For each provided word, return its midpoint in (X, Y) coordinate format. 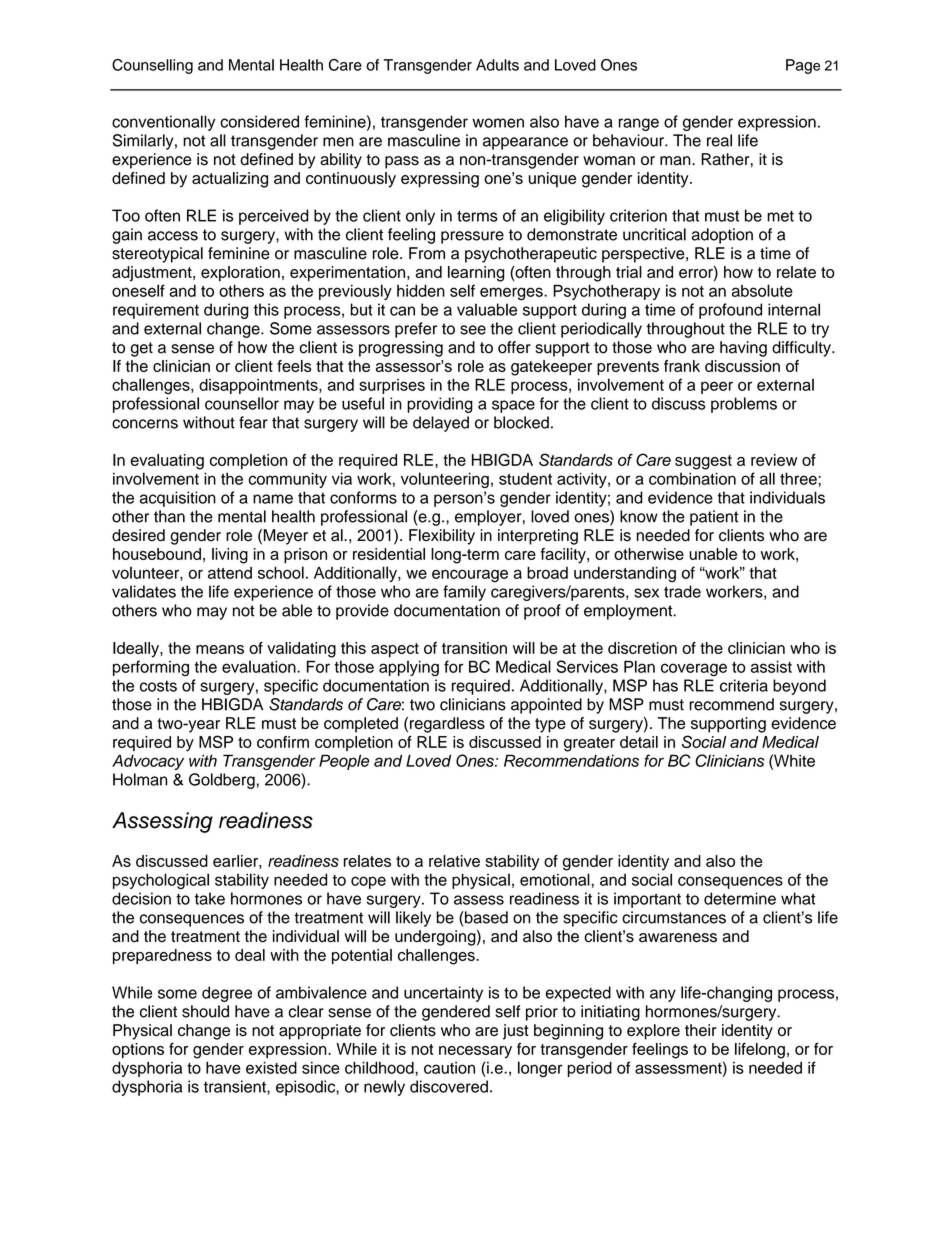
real (719, 140)
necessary (475, 1052)
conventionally (163, 123)
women (498, 123)
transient (236, 1086)
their (701, 1030)
